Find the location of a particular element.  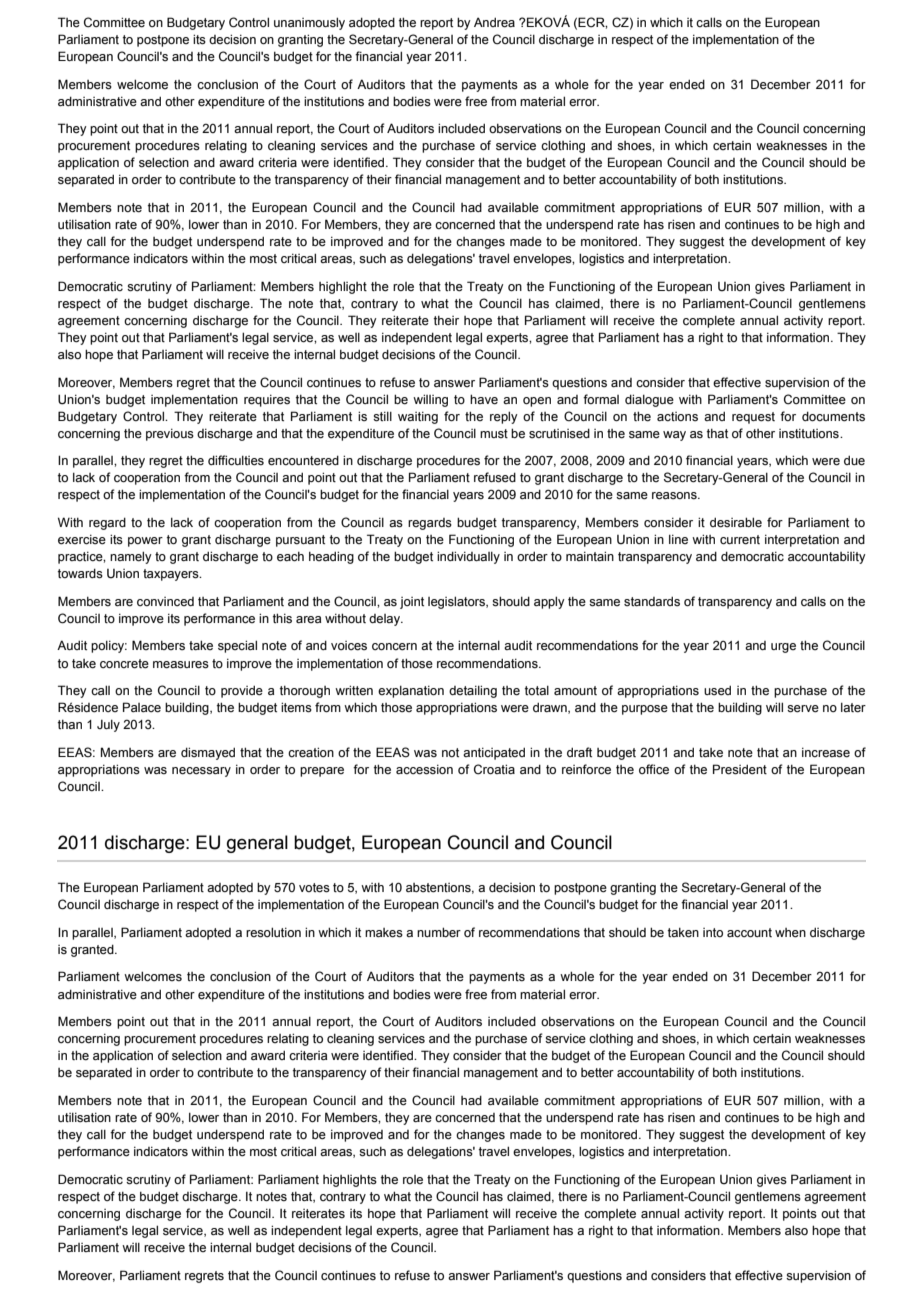

request is located at coordinates (753, 418).
